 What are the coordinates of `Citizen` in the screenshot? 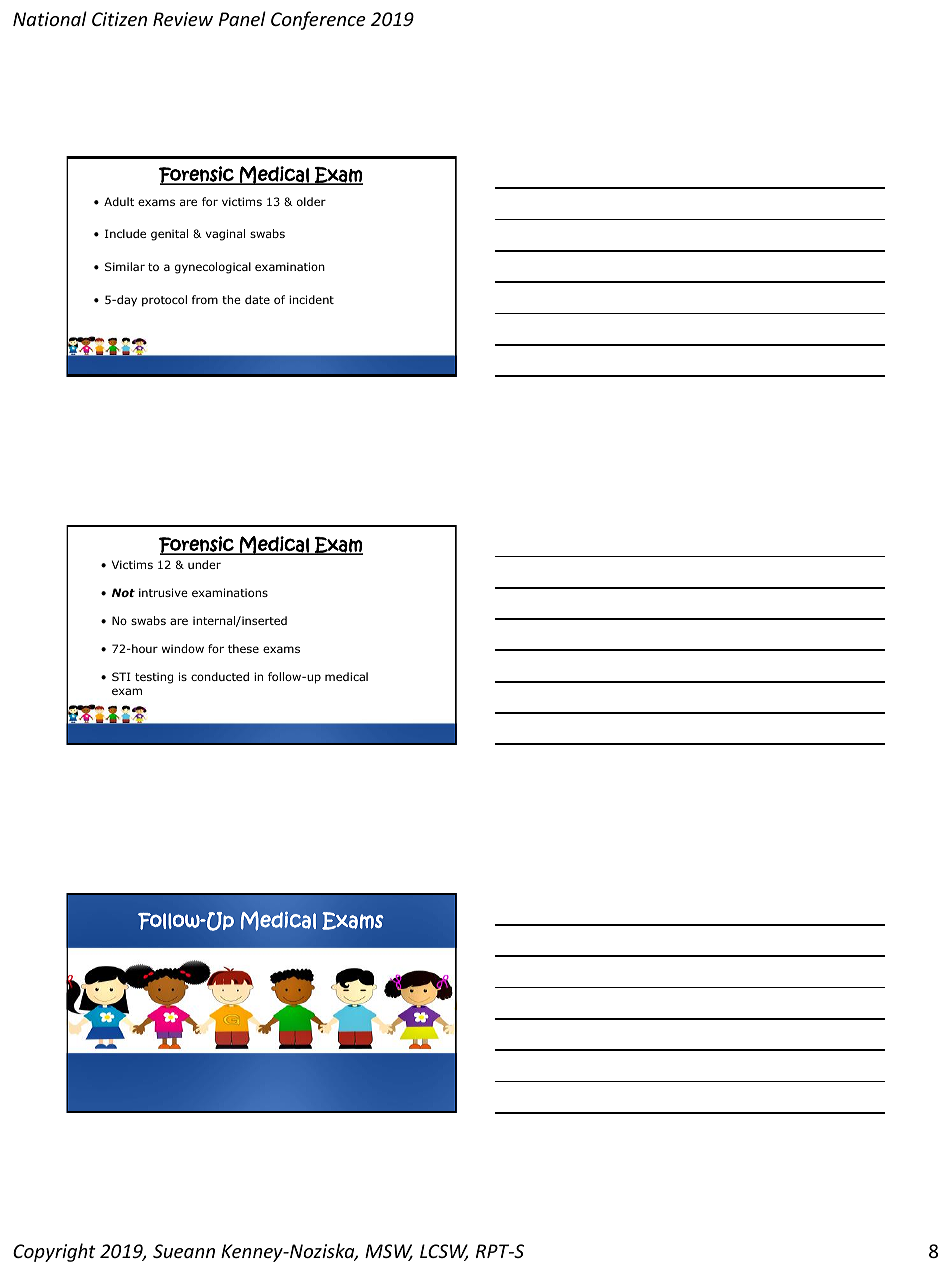 It's located at (119, 19).
